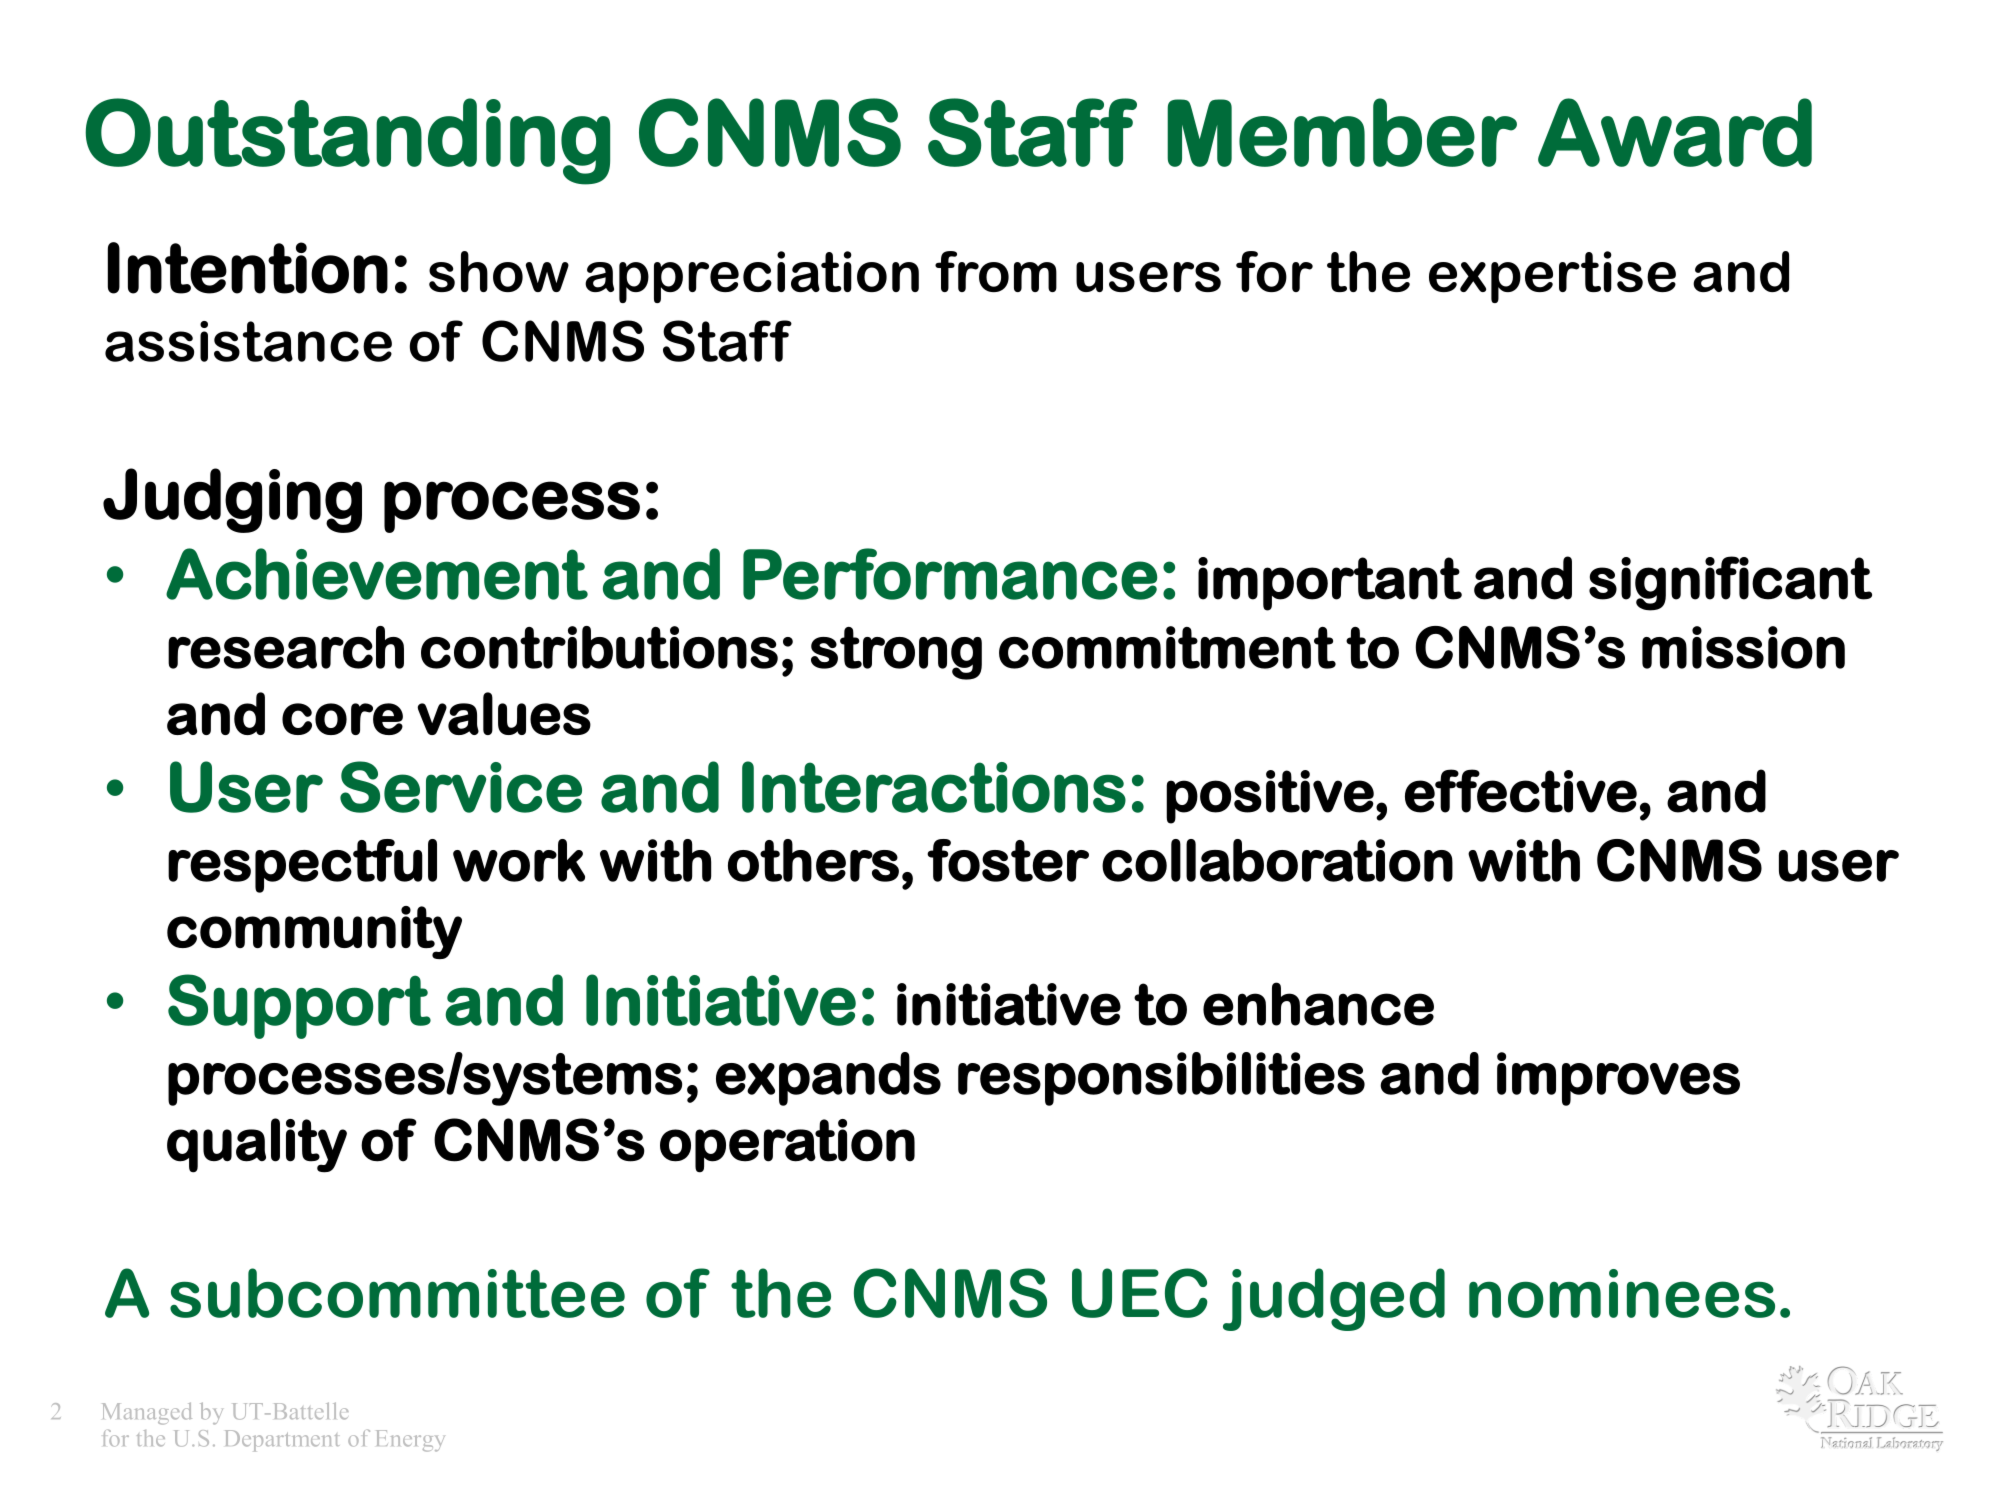 Image resolution: width=1997 pixels, height=1498 pixels. Describe the element at coordinates (996, 271) in the screenshot. I see `from` at that location.
